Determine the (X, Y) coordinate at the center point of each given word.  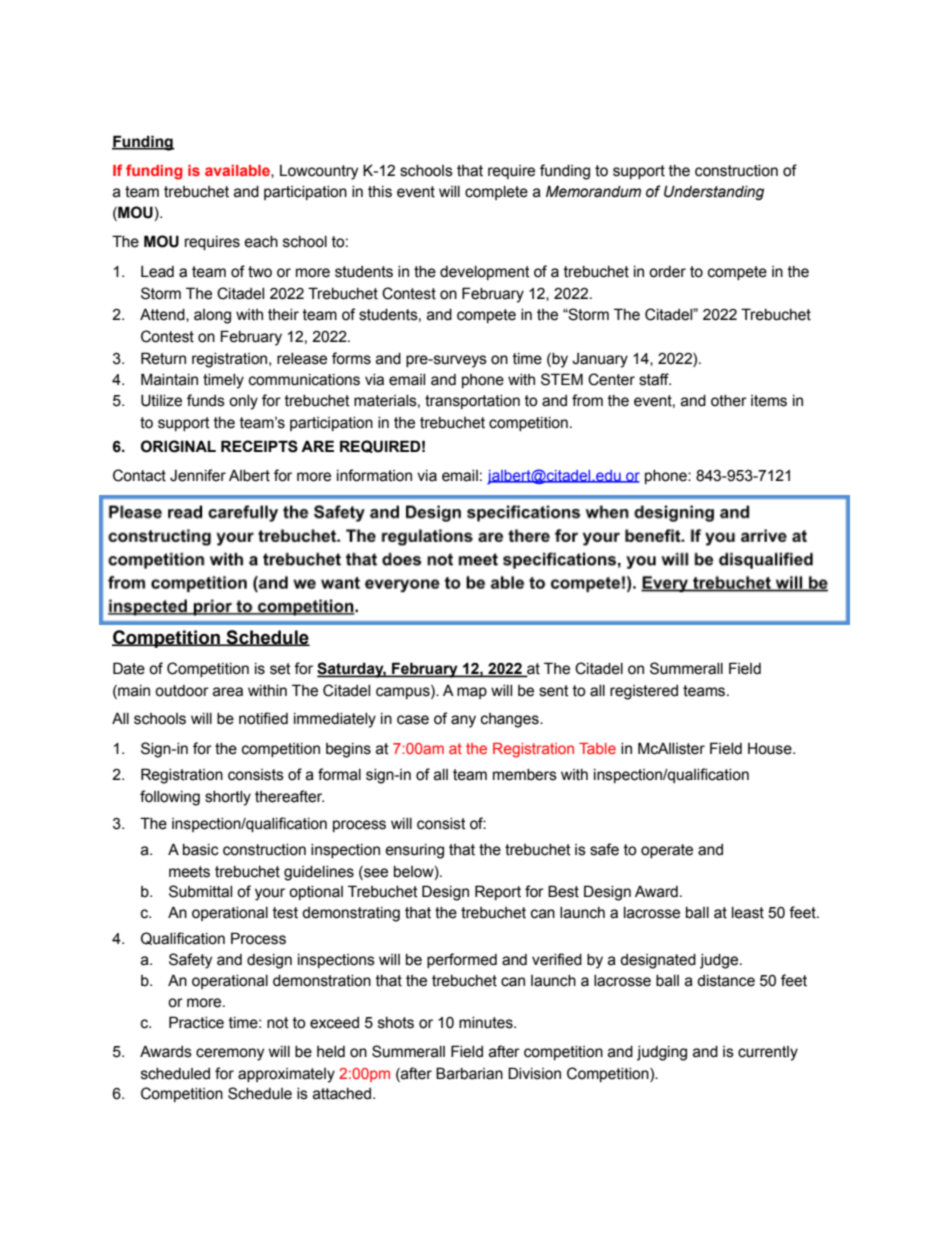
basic (201, 850)
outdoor (182, 691)
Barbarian (469, 1073)
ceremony (230, 1054)
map (472, 693)
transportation (472, 402)
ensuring (414, 851)
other (729, 401)
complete (496, 193)
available (238, 171)
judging (662, 1053)
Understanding (714, 192)
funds (206, 400)
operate (667, 851)
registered (644, 692)
